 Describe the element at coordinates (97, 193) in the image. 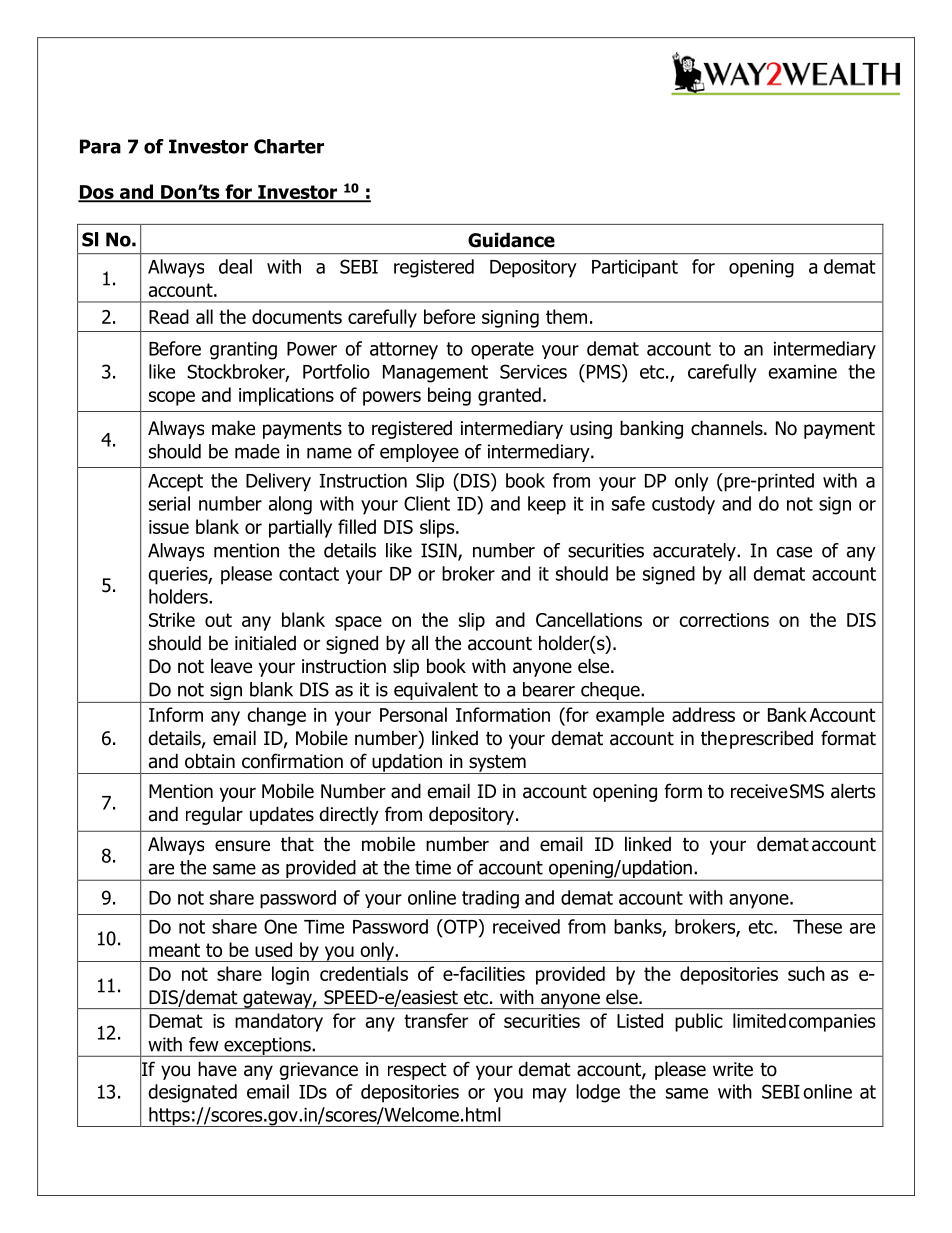

I see `Dos` at that location.
